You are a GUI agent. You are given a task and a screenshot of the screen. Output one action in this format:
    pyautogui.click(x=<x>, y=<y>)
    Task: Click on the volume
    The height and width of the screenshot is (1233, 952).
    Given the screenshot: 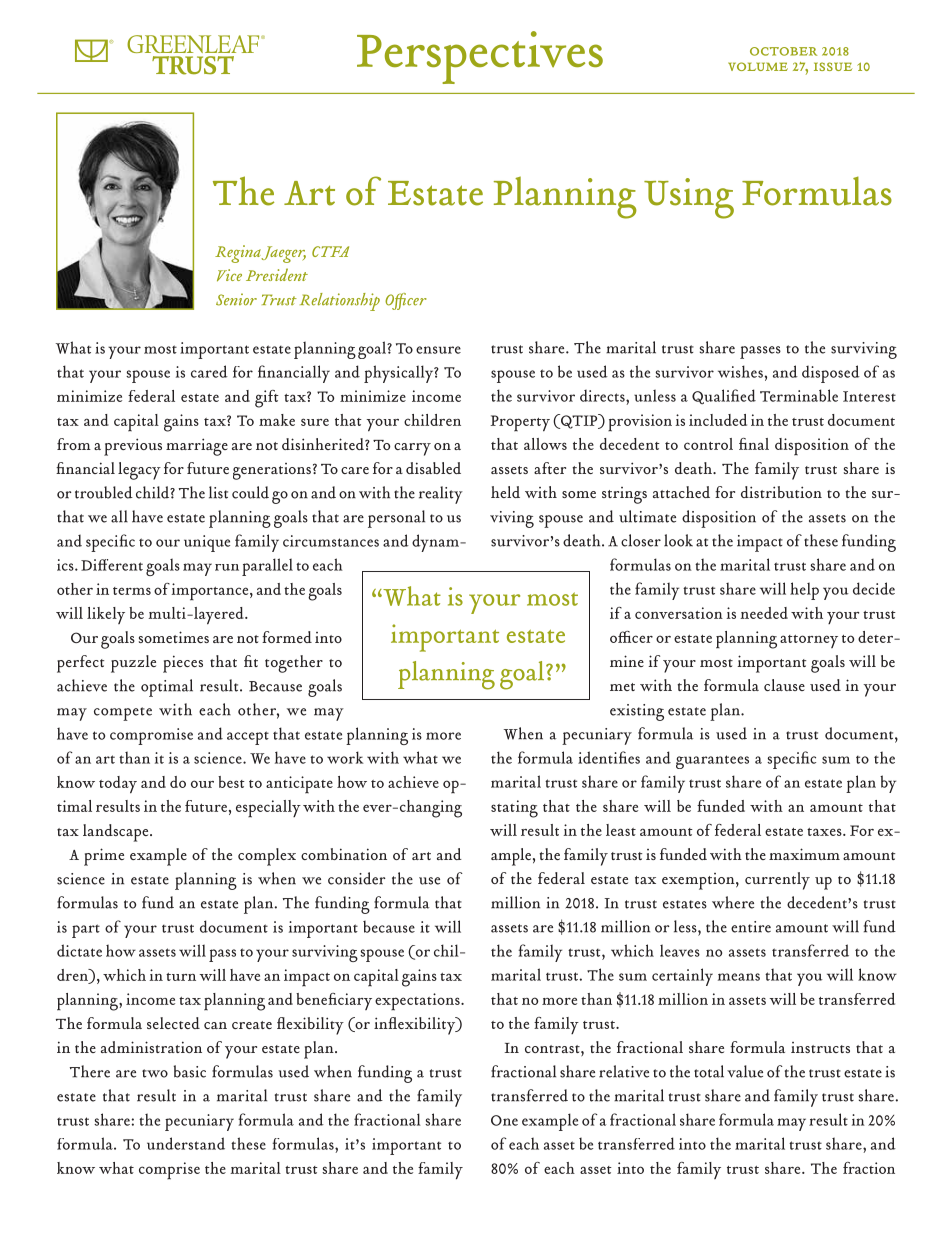 What is the action you would take?
    pyautogui.click(x=758, y=66)
